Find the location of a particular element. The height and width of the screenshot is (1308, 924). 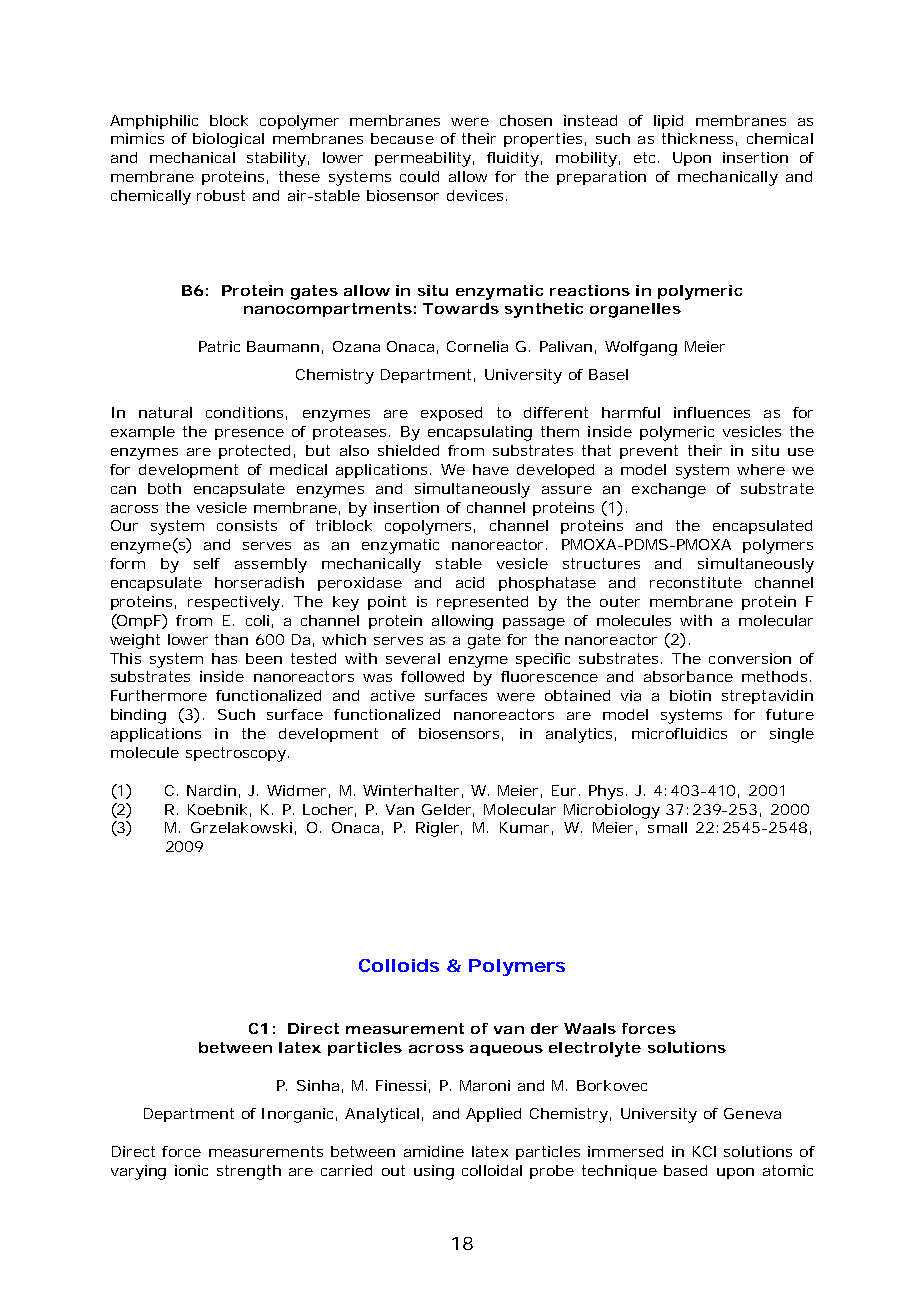

using is located at coordinates (434, 1172).
